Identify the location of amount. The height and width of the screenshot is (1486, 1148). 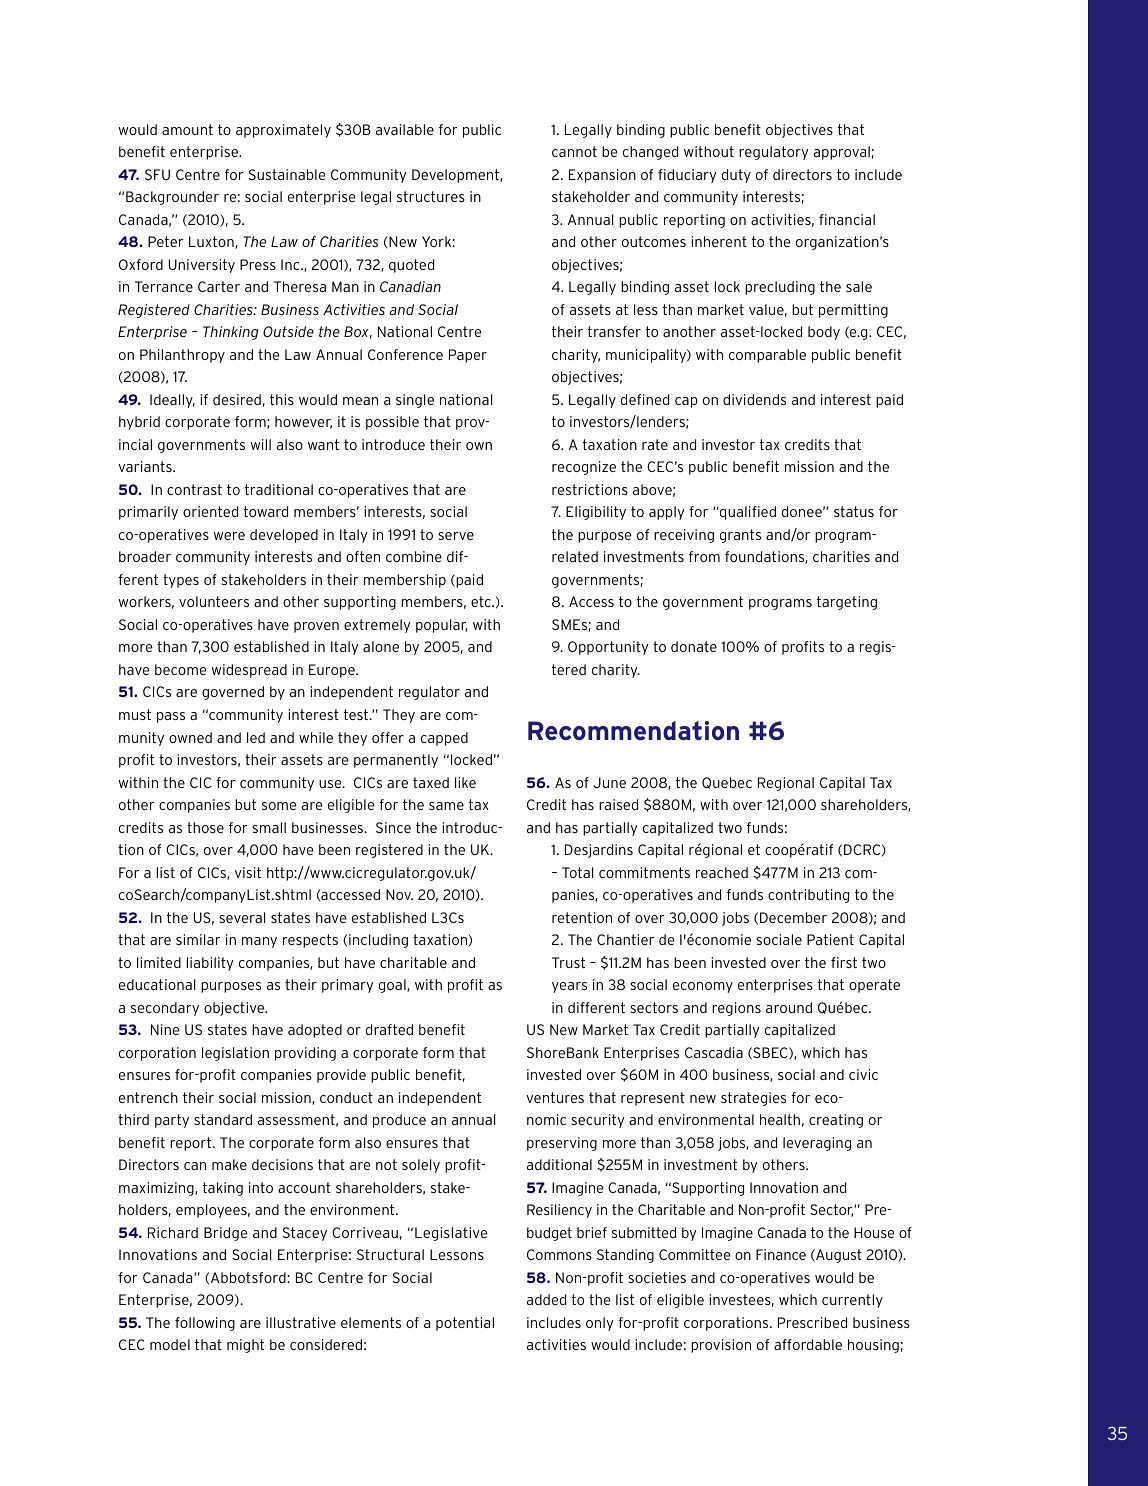
(187, 129).
